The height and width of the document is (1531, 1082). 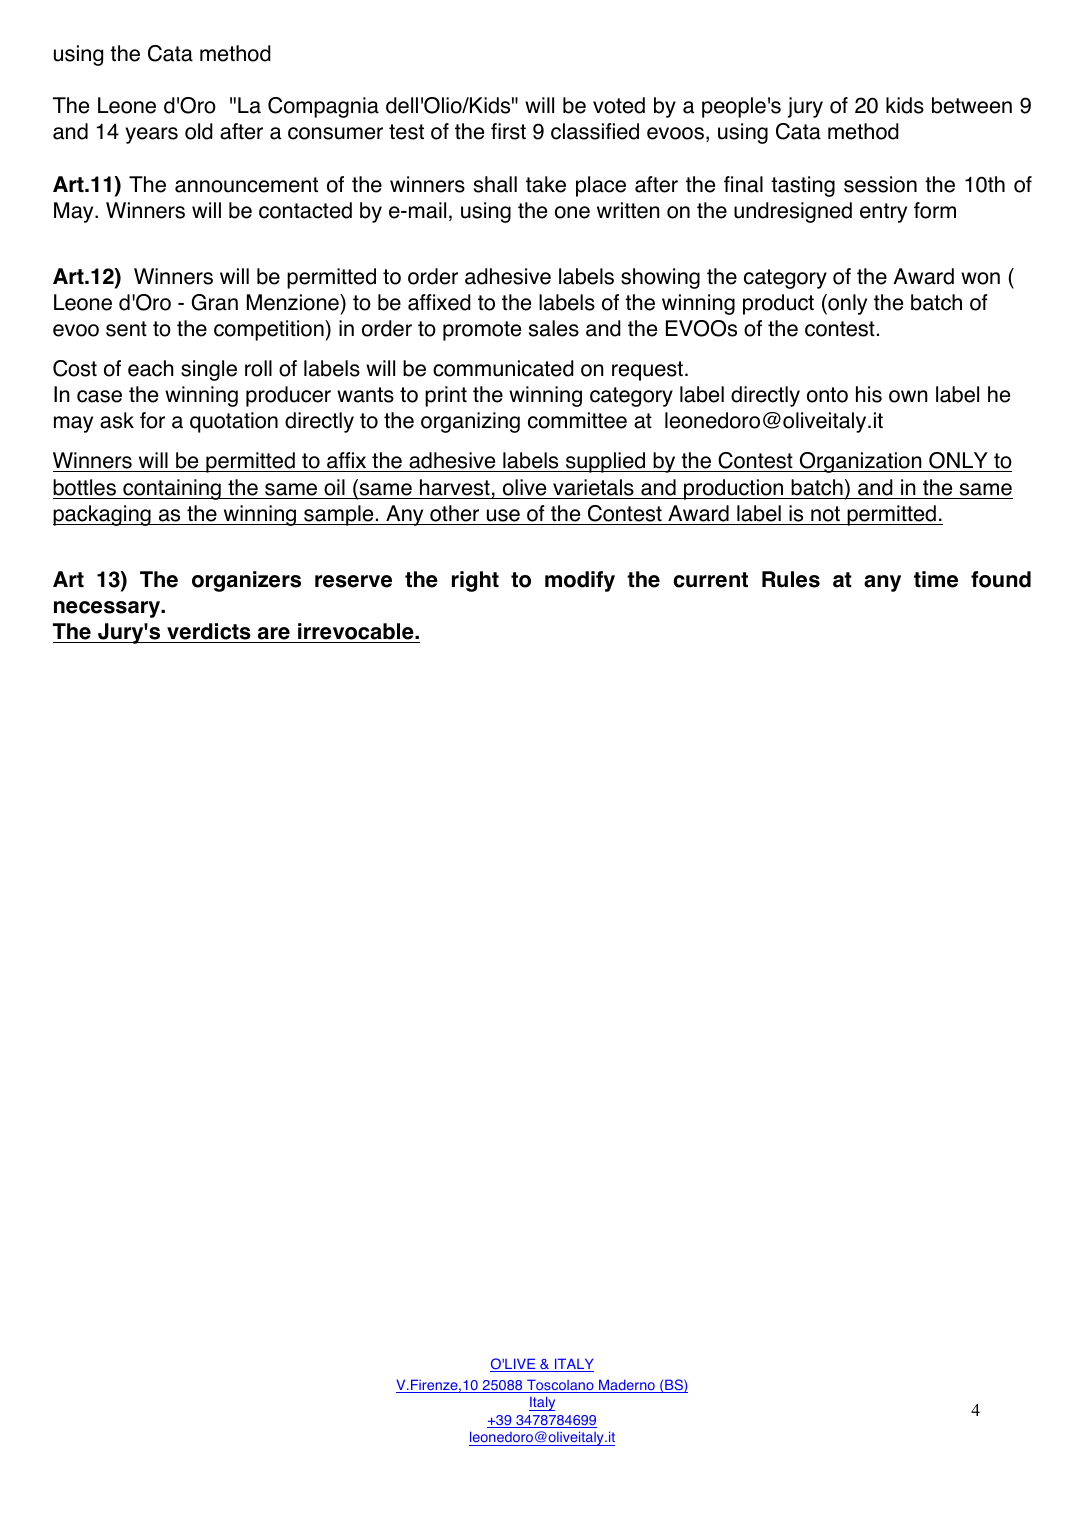 I want to click on first, so click(x=508, y=131).
